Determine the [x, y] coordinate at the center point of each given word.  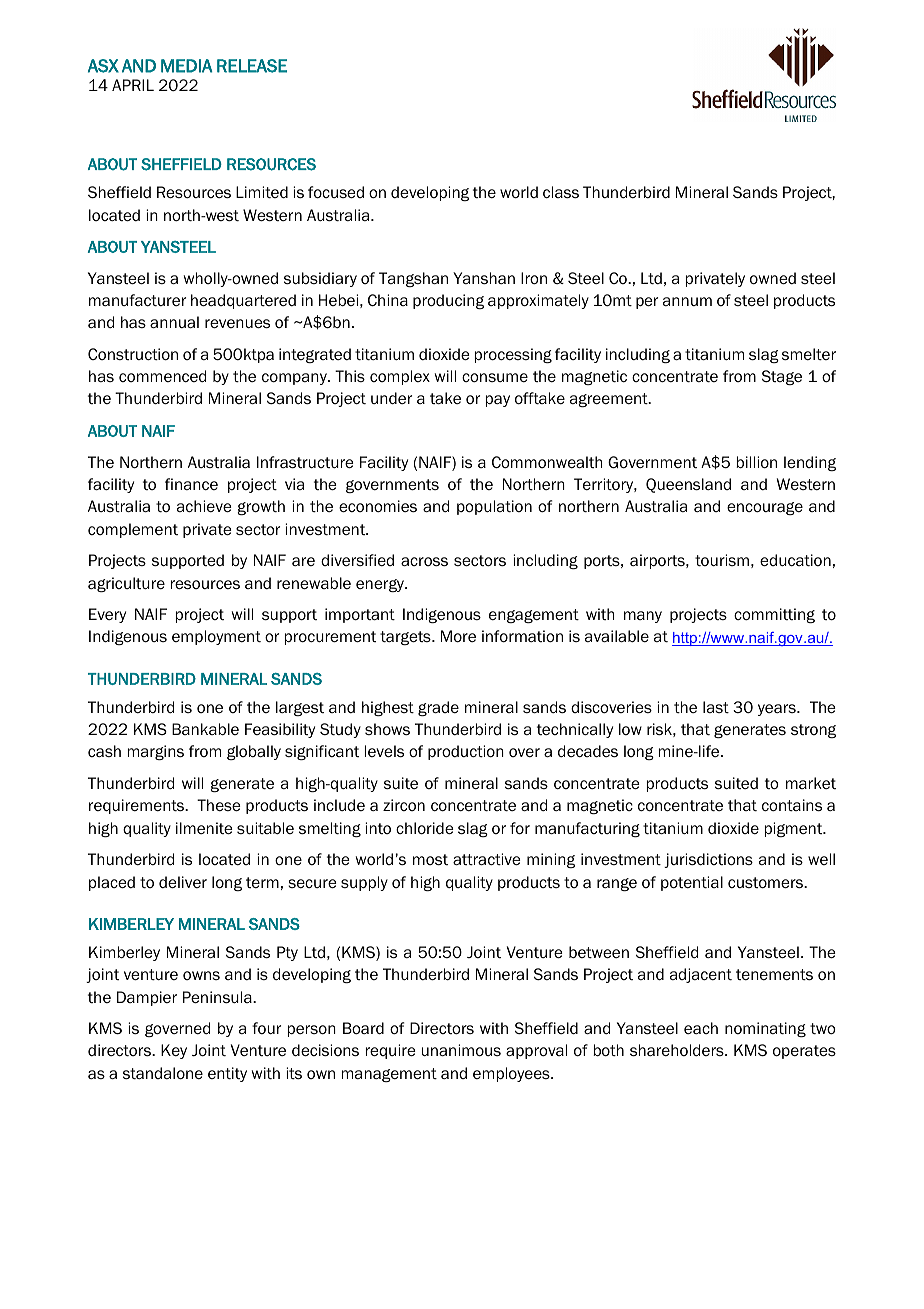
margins [156, 752]
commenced [162, 376]
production [466, 752]
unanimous [461, 1050]
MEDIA [186, 66]
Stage [782, 377]
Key [174, 1051]
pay [498, 401]
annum [687, 301]
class [561, 192]
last [716, 707]
